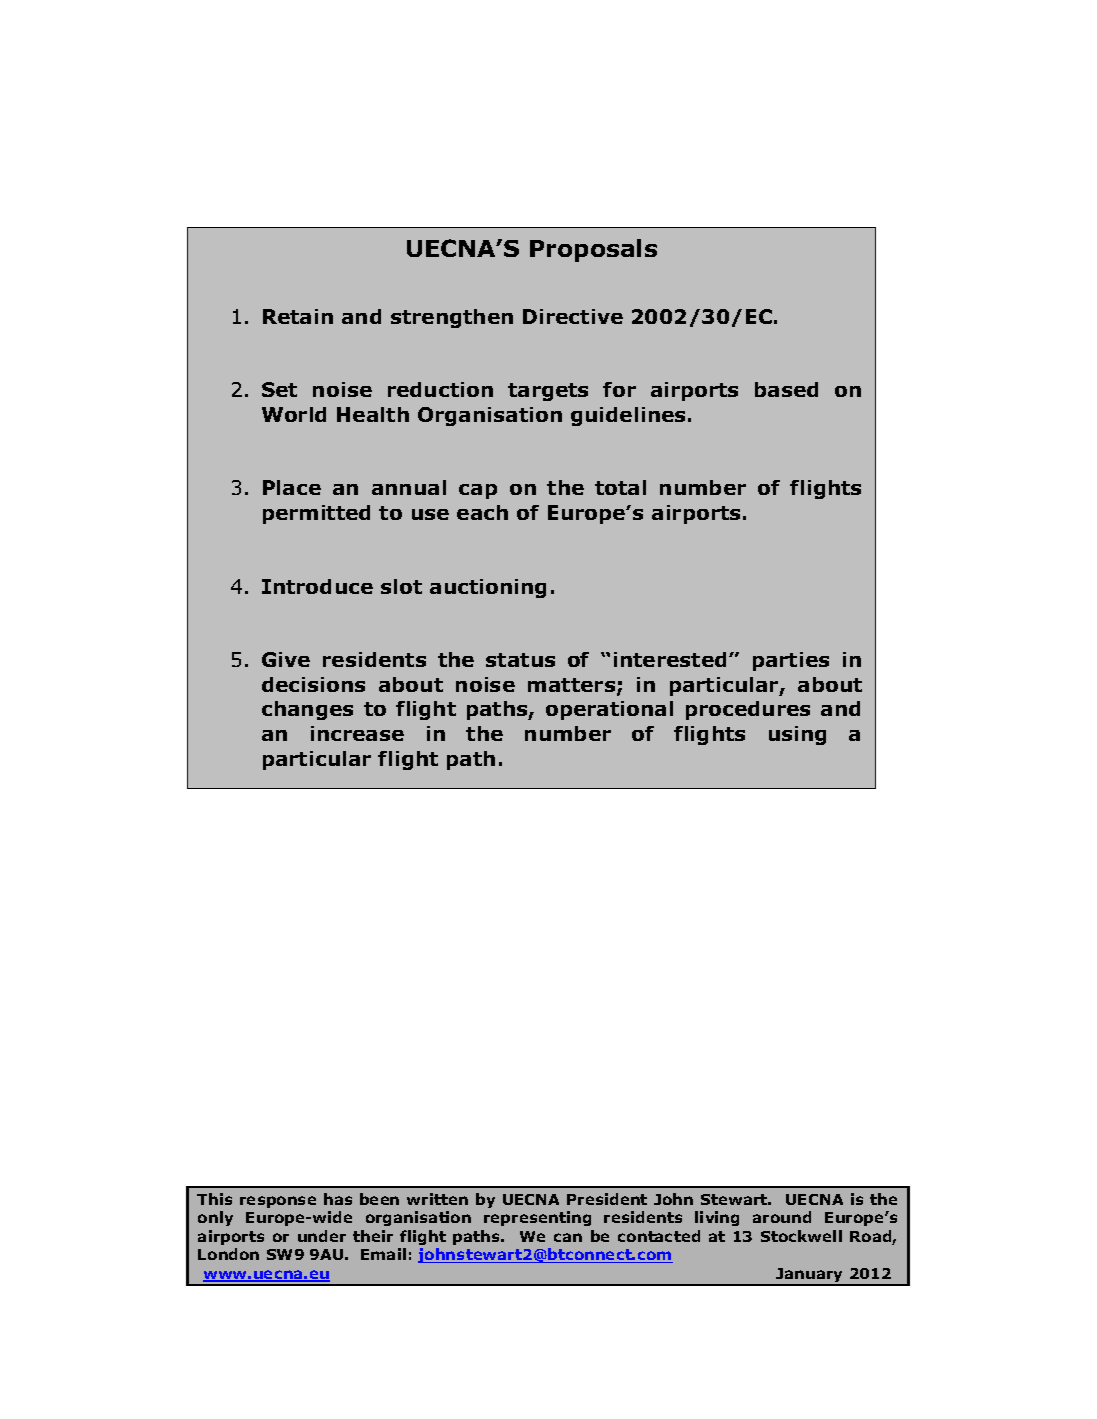 The width and height of the screenshot is (1097, 1419). Describe the element at coordinates (452, 318) in the screenshot. I see `strengthen` at that location.
